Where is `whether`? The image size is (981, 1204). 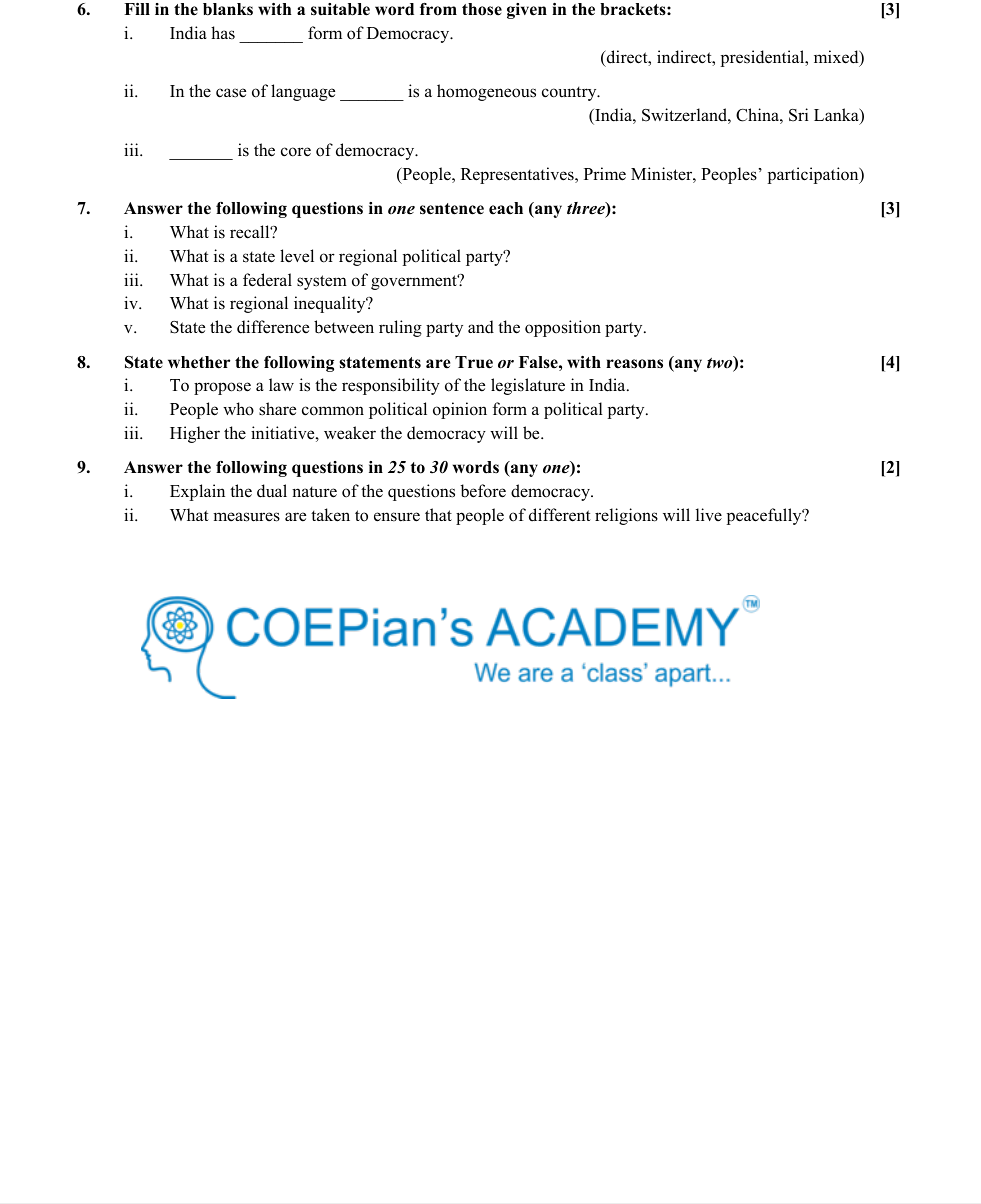 whether is located at coordinates (199, 362).
